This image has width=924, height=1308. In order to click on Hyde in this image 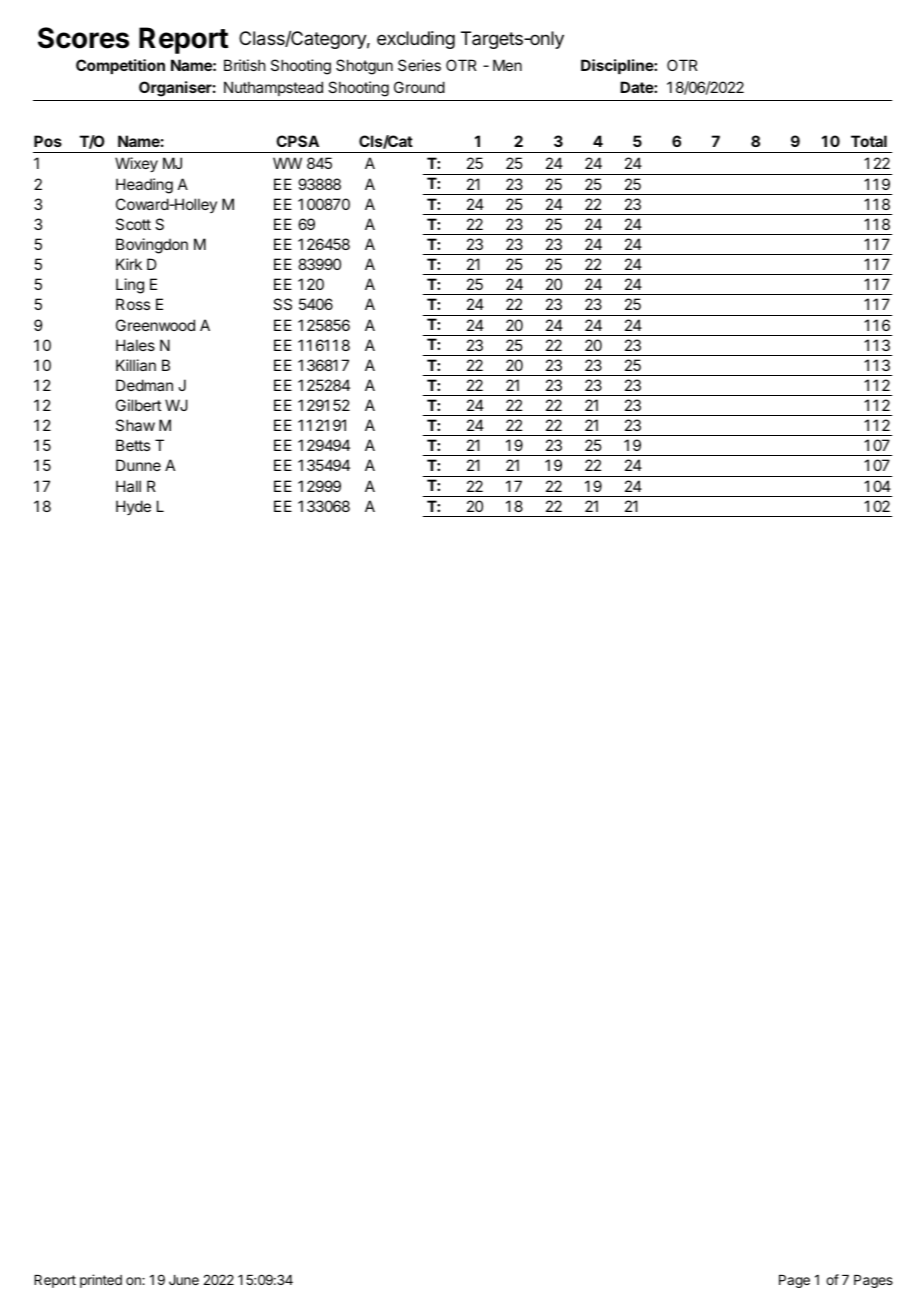, I will do `click(133, 507)`.
